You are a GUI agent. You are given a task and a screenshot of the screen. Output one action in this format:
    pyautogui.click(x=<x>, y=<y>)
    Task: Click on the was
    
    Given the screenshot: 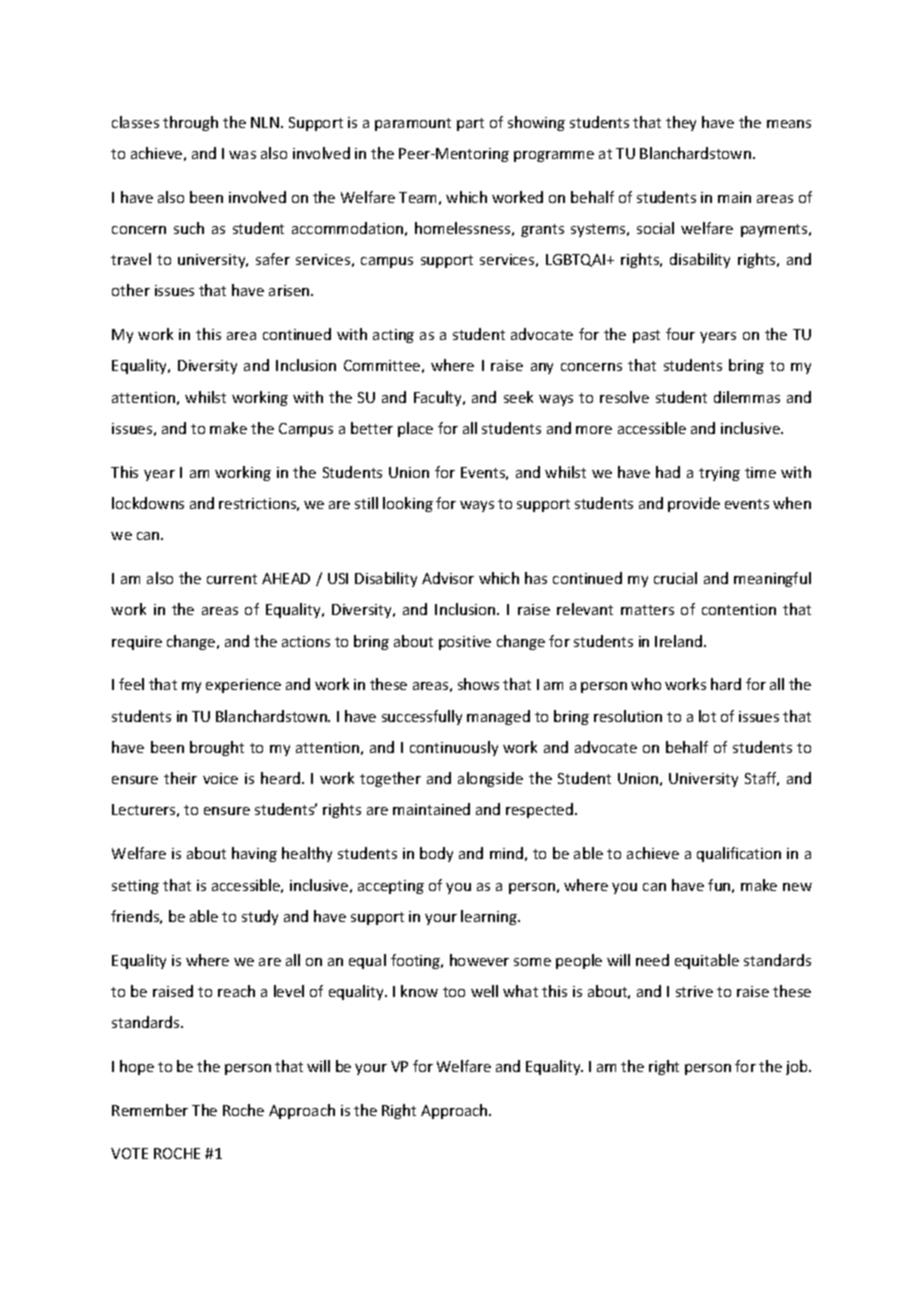 What is the action you would take?
    pyautogui.click(x=242, y=155)
